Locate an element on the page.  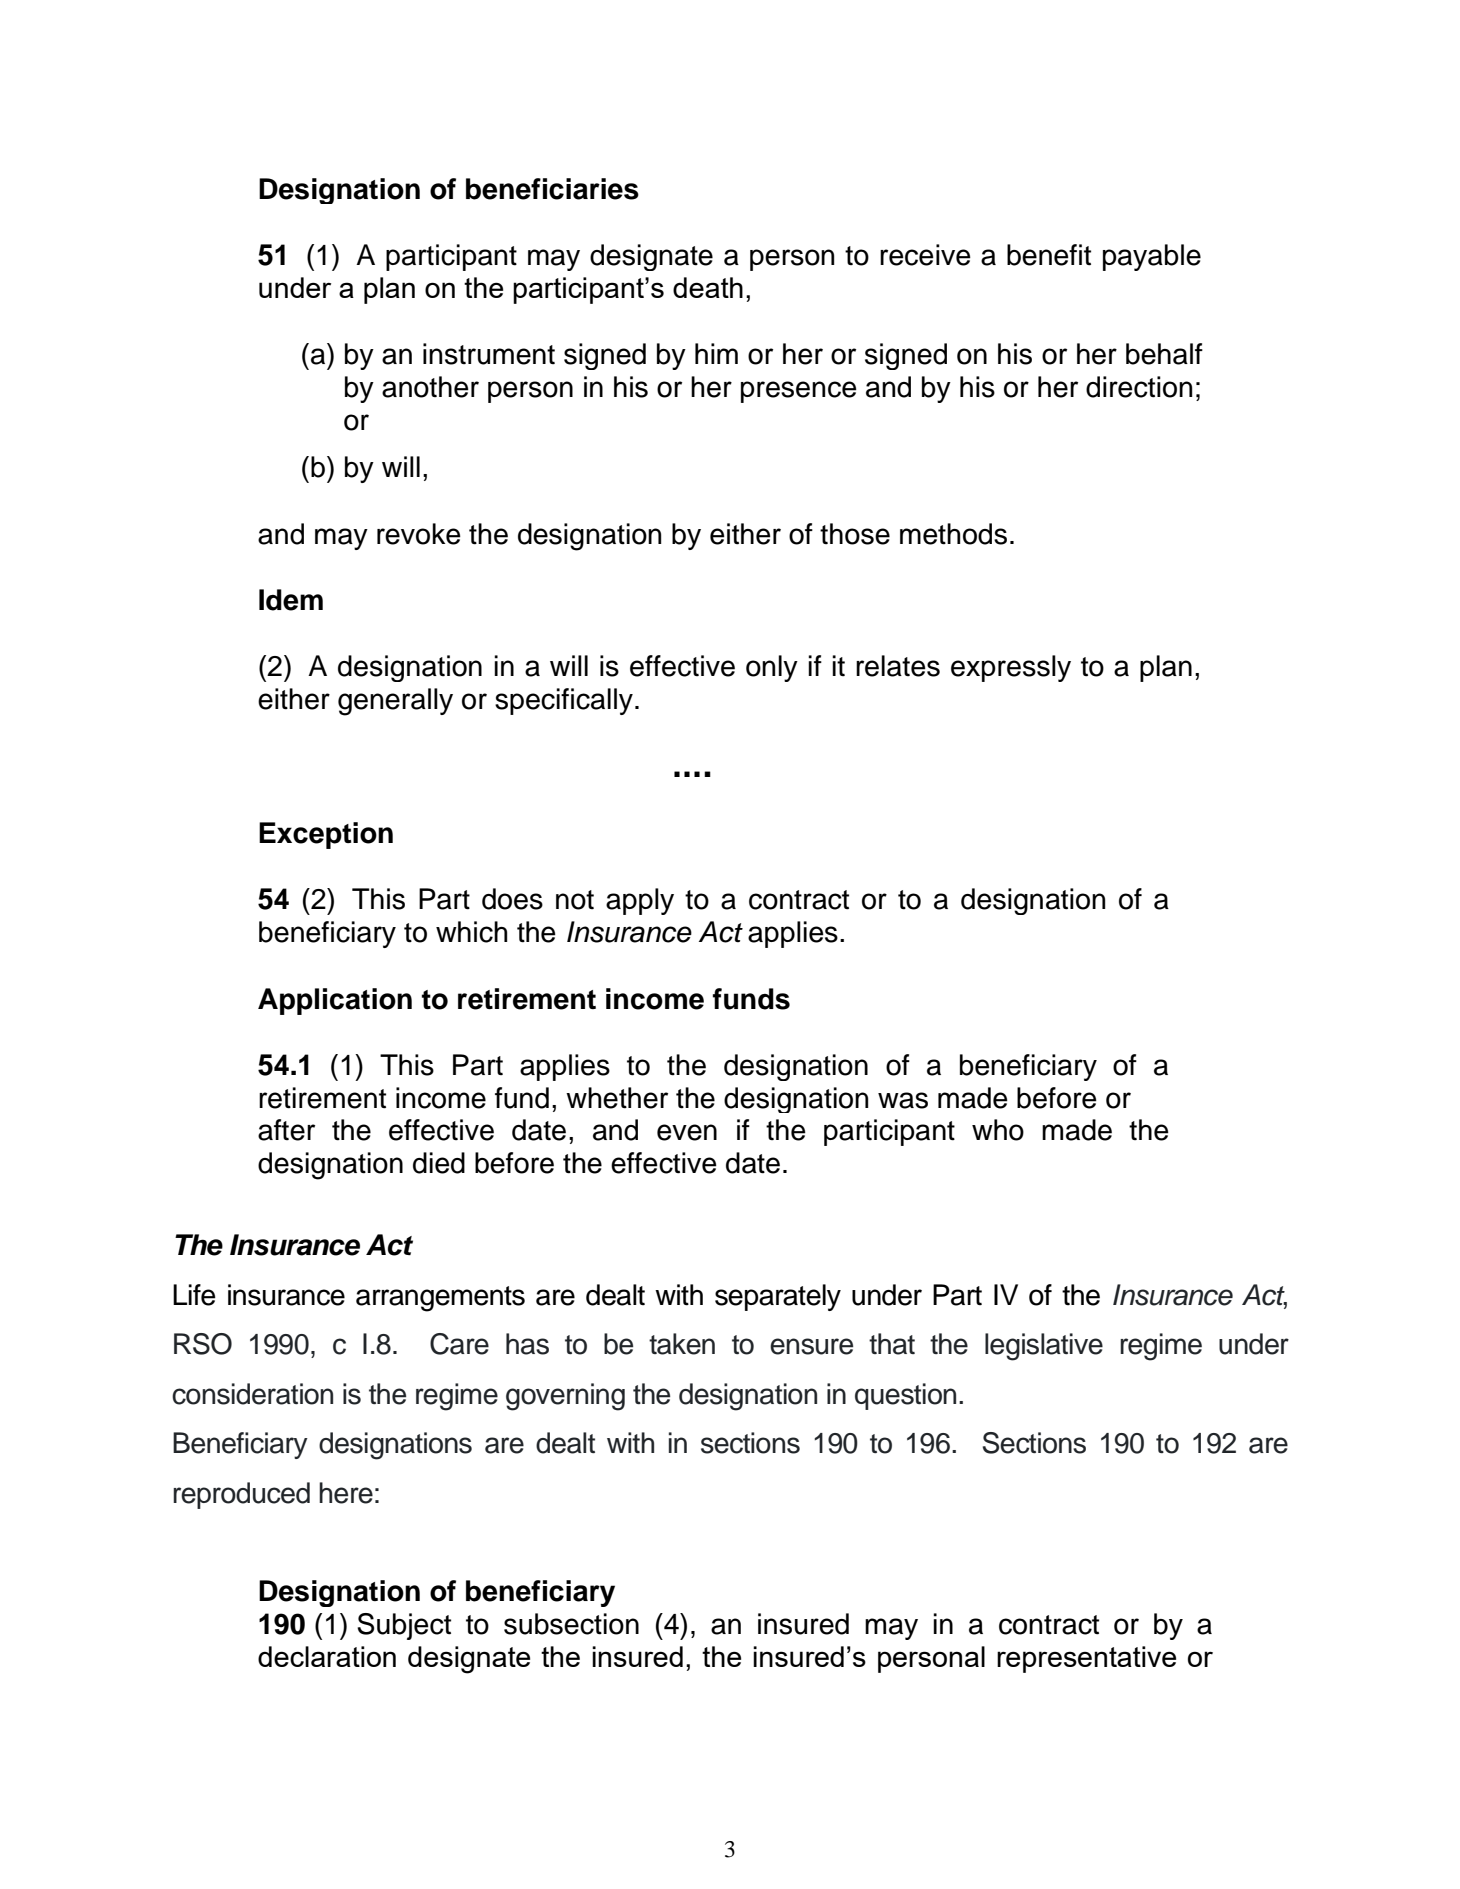
revoke is located at coordinates (419, 534).
